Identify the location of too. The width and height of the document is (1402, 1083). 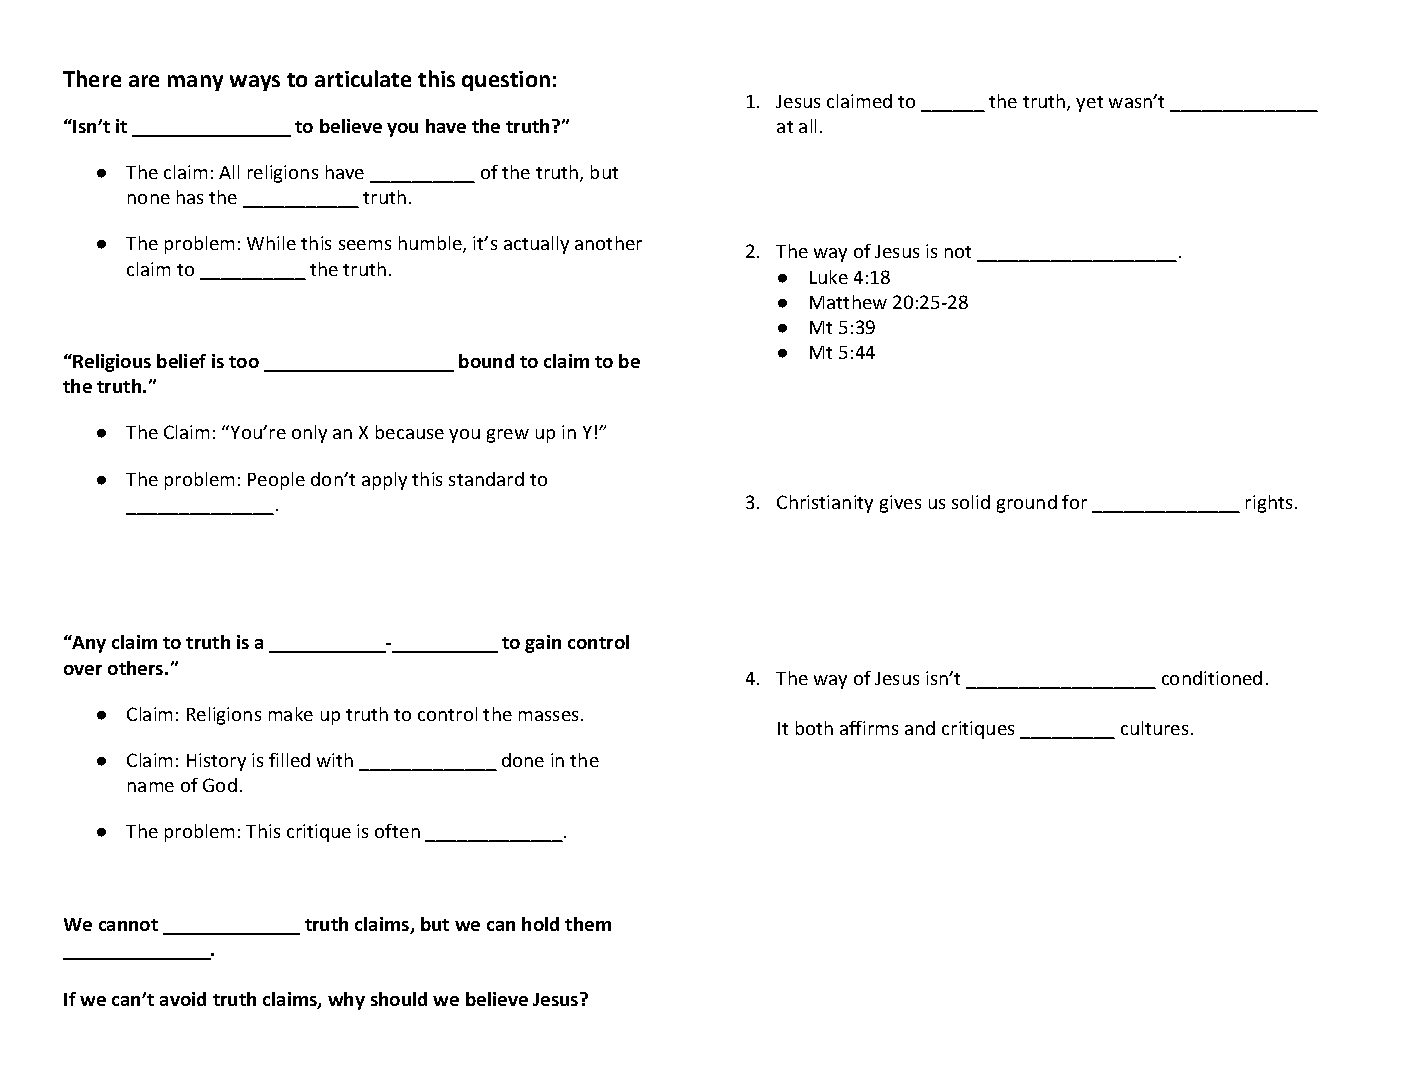
(244, 362).
